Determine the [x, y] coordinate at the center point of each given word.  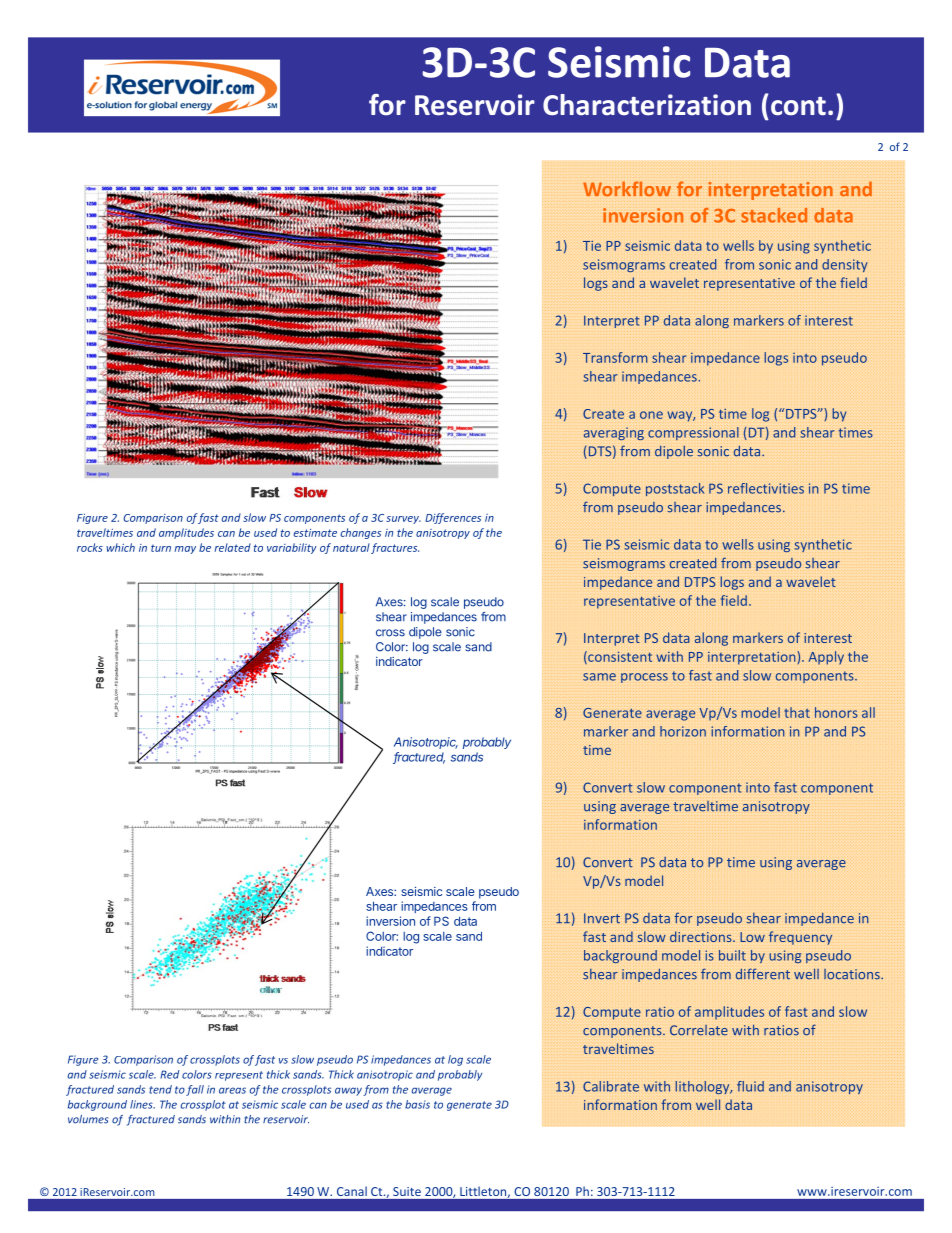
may [185, 550]
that [797, 712]
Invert [602, 918]
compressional [693, 433]
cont [798, 106]
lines [142, 1104]
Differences [453, 518]
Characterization [647, 105]
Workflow [627, 188]
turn [161, 548]
